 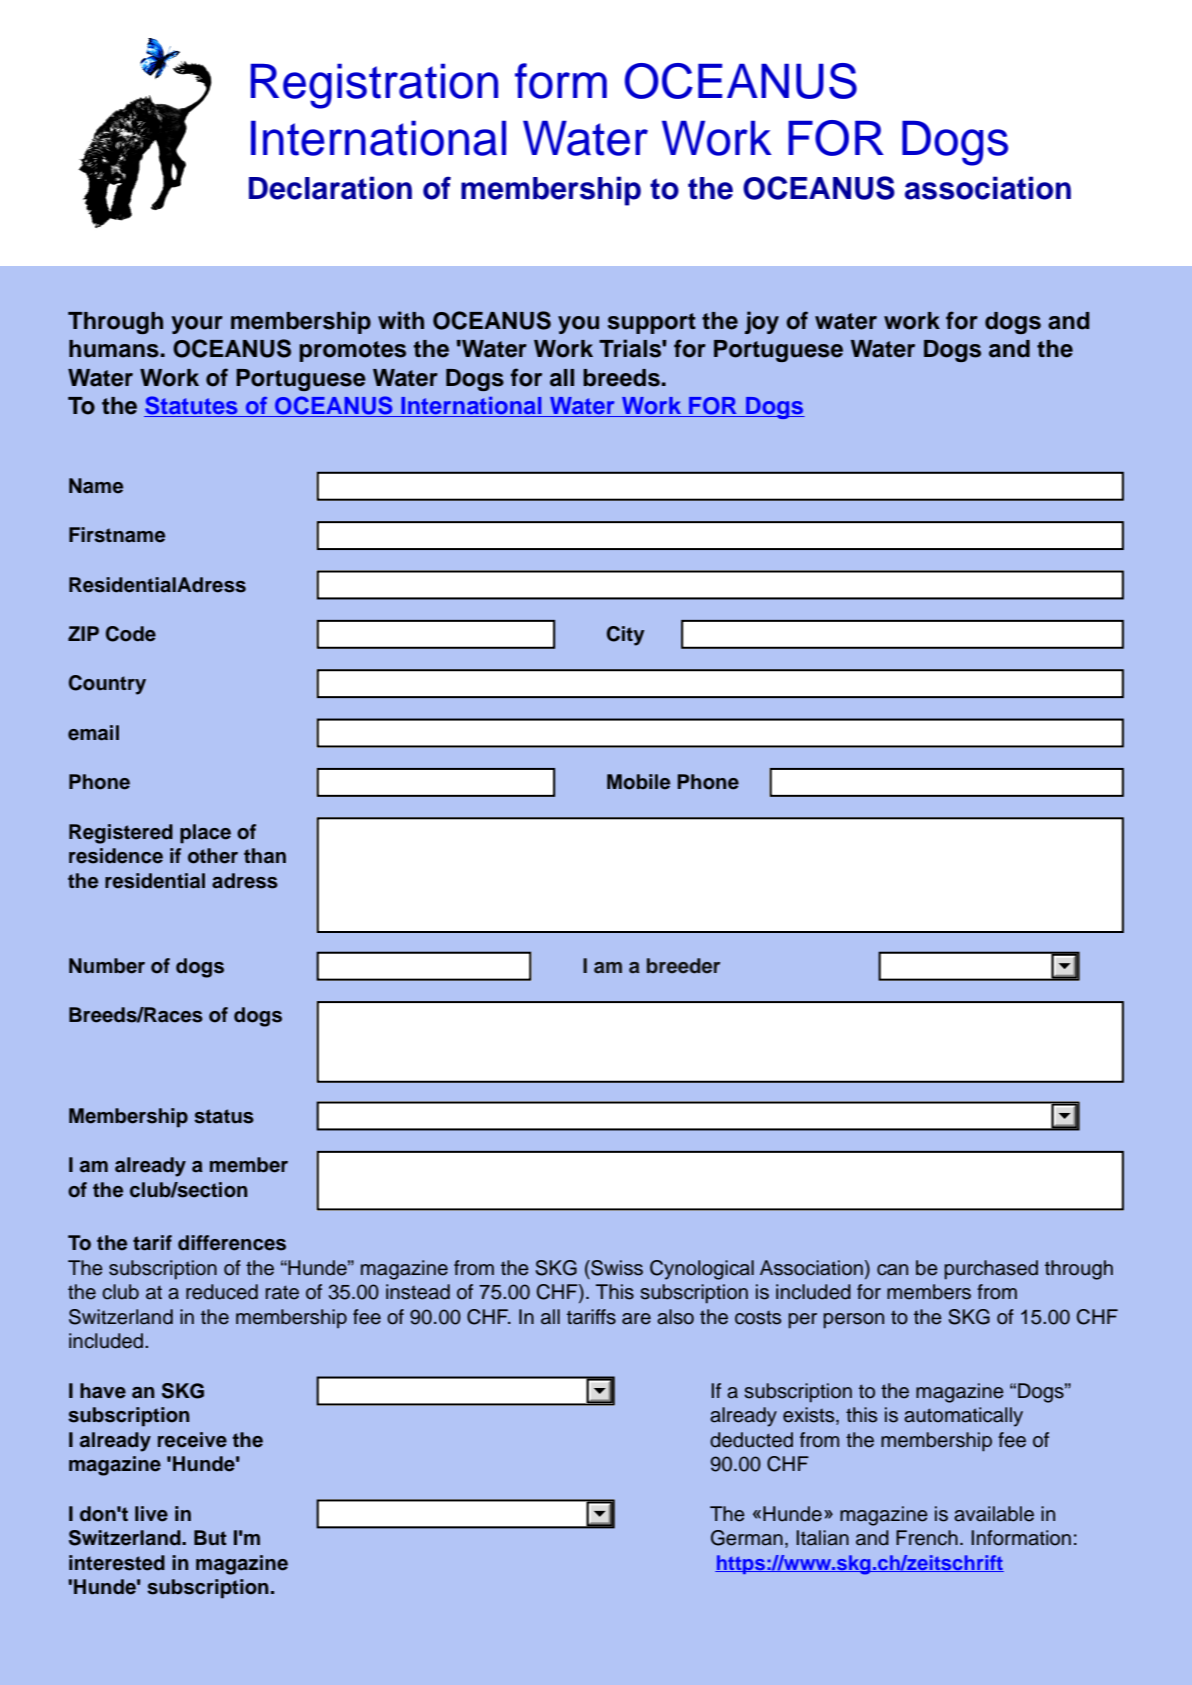 What do you see at coordinates (330, 188) in the screenshot?
I see `Declaration` at bounding box center [330, 188].
